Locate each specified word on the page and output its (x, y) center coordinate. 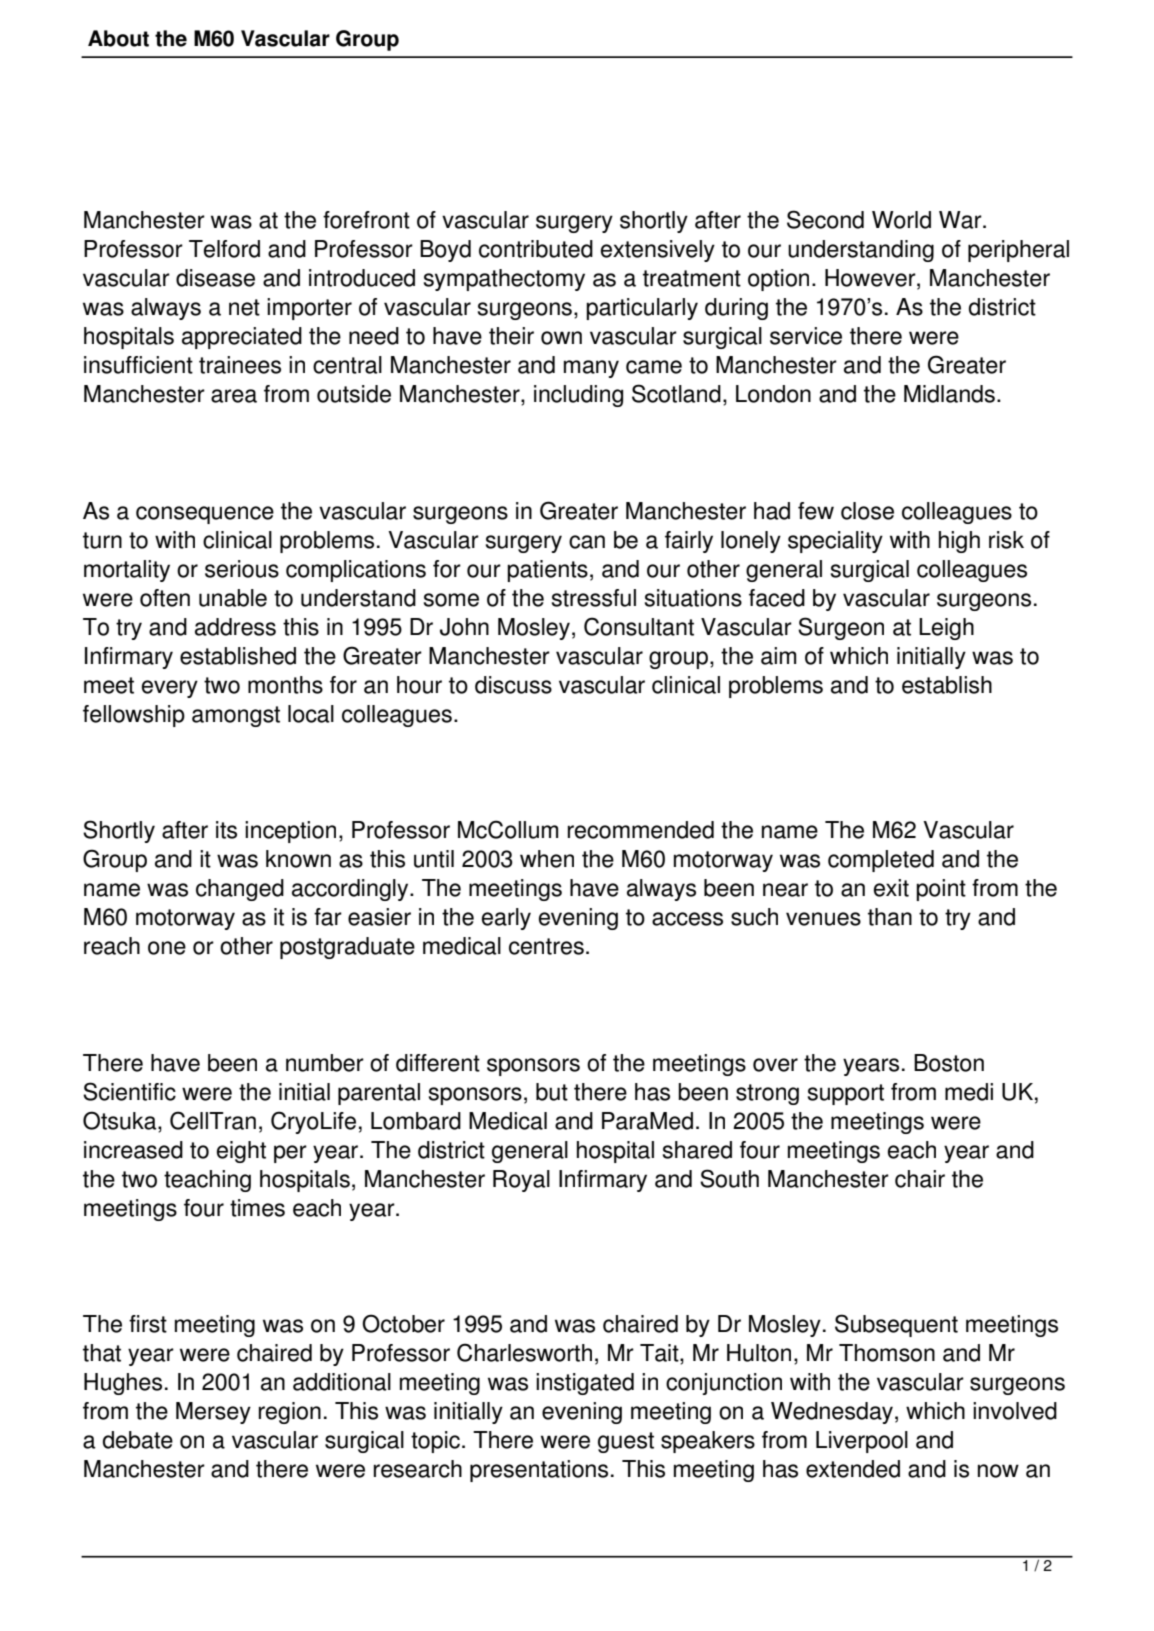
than (890, 917)
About (118, 38)
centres (546, 946)
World (901, 220)
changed (240, 890)
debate (138, 1440)
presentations (539, 1471)
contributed (536, 249)
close (867, 511)
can (587, 542)
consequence (205, 515)
